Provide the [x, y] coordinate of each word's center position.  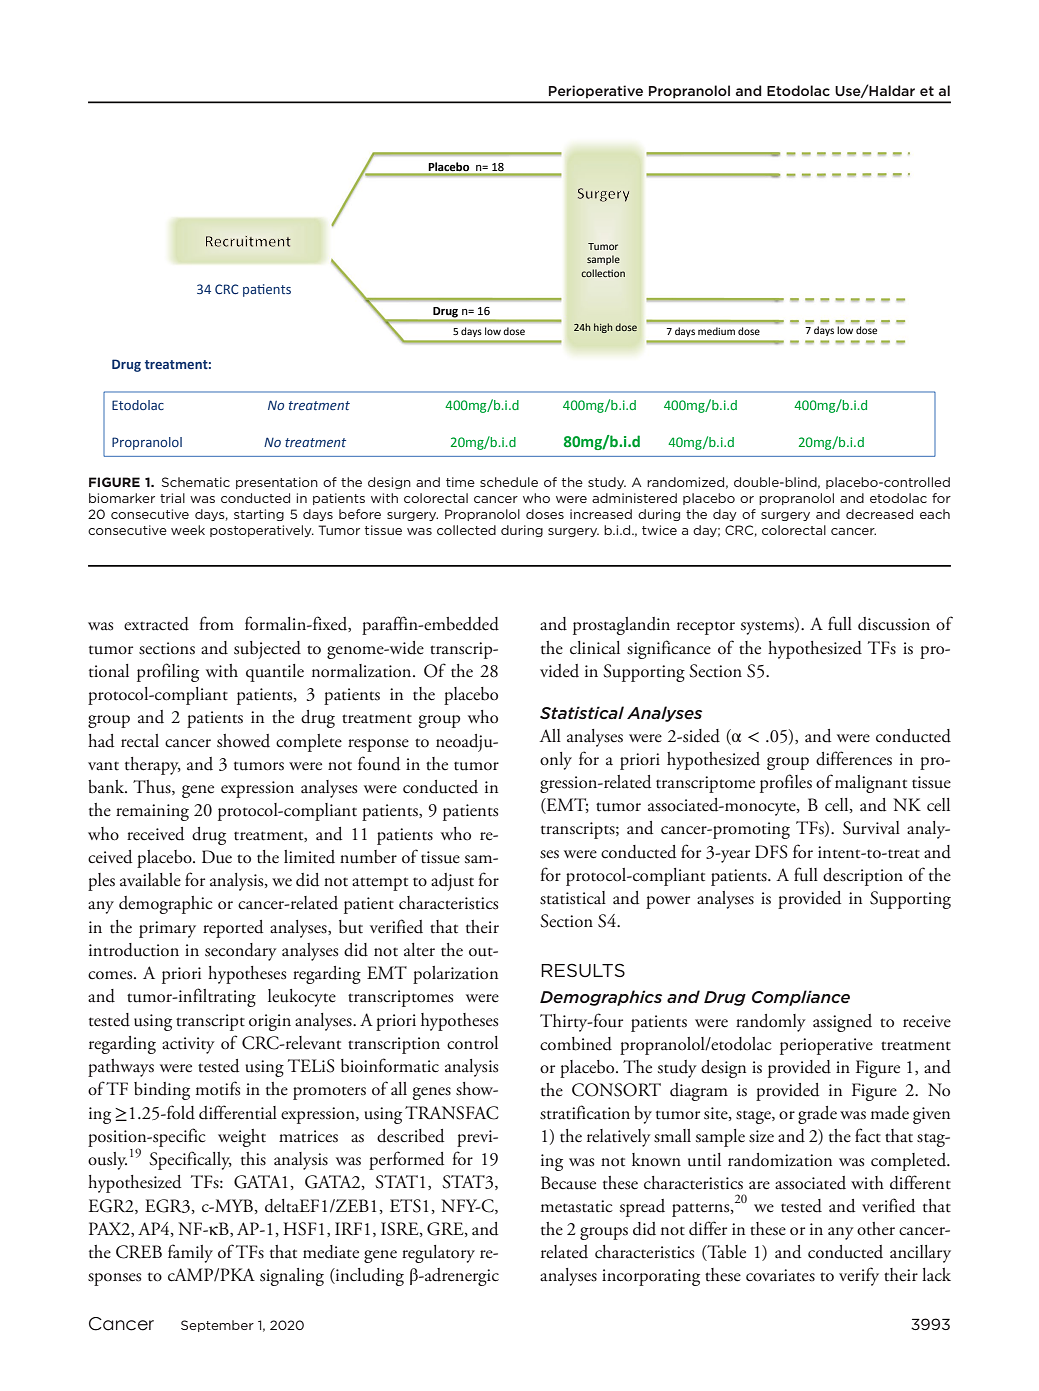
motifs [218, 1088]
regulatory [438, 1254]
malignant [871, 784]
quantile [275, 673]
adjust [452, 882]
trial [172, 498]
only [556, 761]
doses [545, 514]
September [217, 1326]
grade [817, 1115]
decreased [879, 514]
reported [233, 929]
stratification [585, 1112]
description [863, 877]
